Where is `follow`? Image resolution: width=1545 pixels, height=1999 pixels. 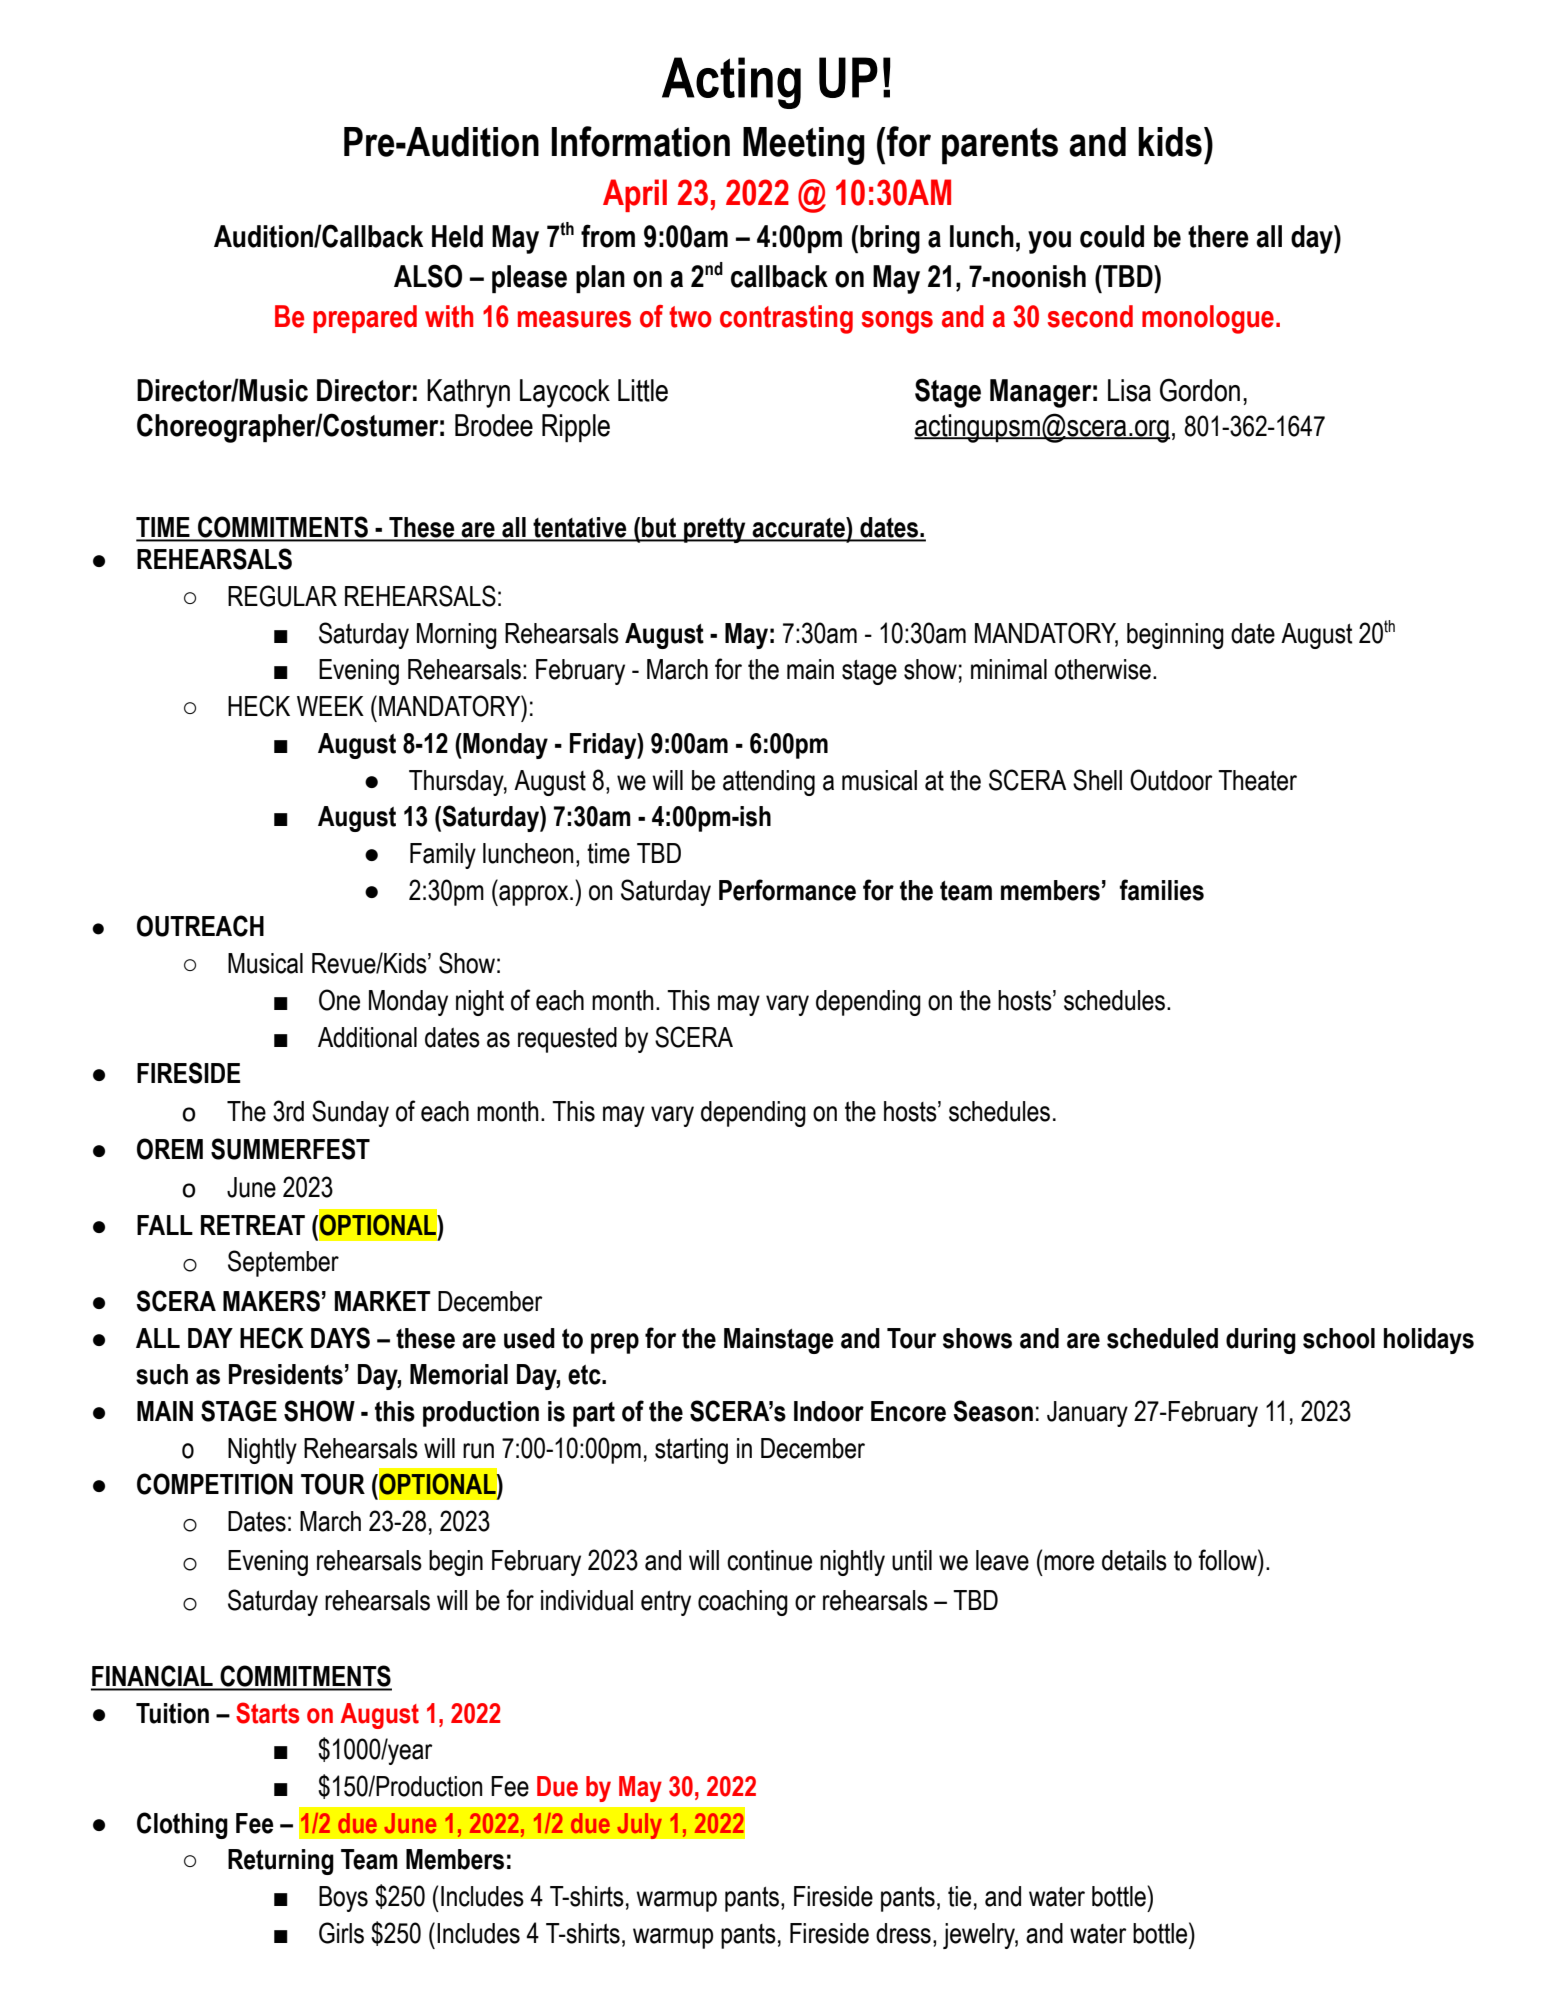
follow is located at coordinates (1228, 1560).
